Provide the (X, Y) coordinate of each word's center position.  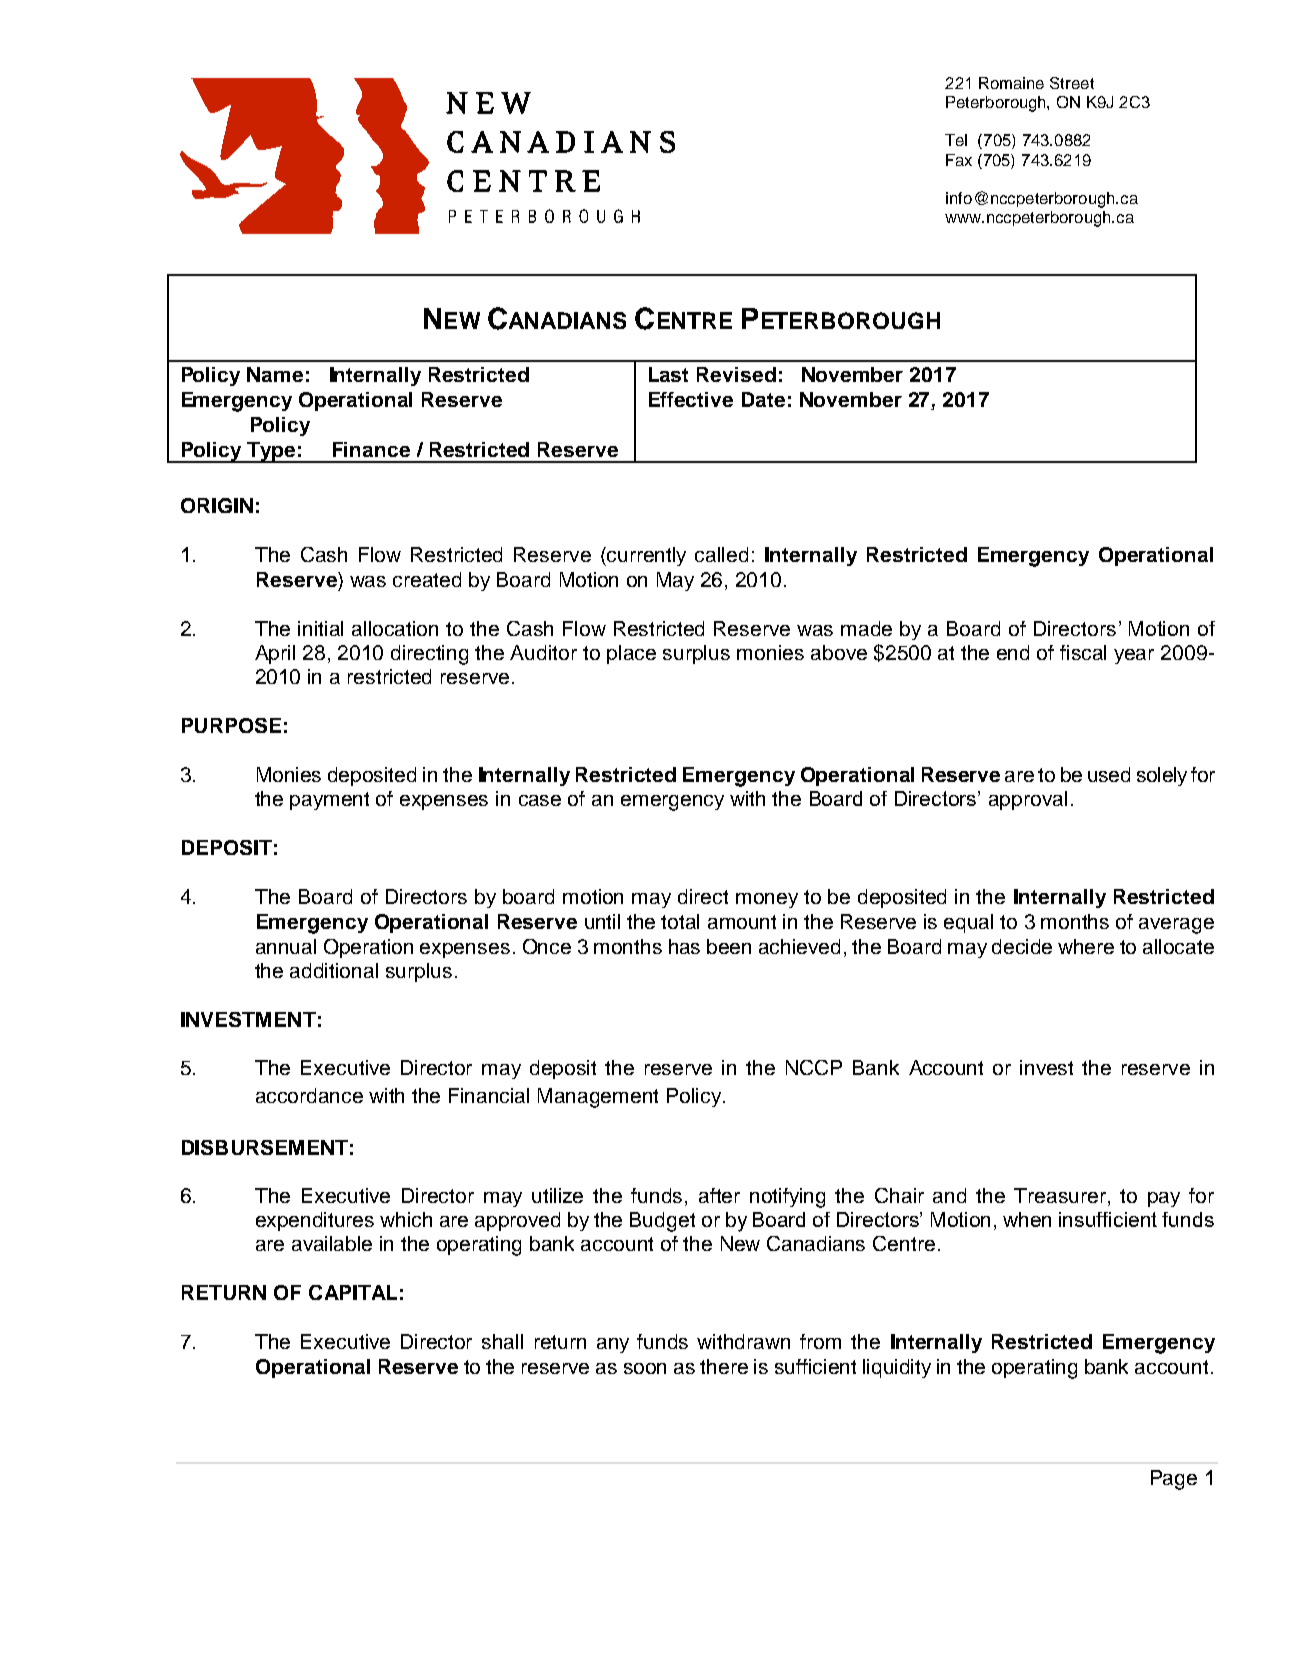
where (1086, 946)
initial (320, 628)
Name (275, 374)
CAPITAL (353, 1292)
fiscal (1083, 652)
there (724, 1366)
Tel (956, 140)
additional (334, 970)
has (684, 946)
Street (1072, 83)
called (721, 554)
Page (1174, 1480)
